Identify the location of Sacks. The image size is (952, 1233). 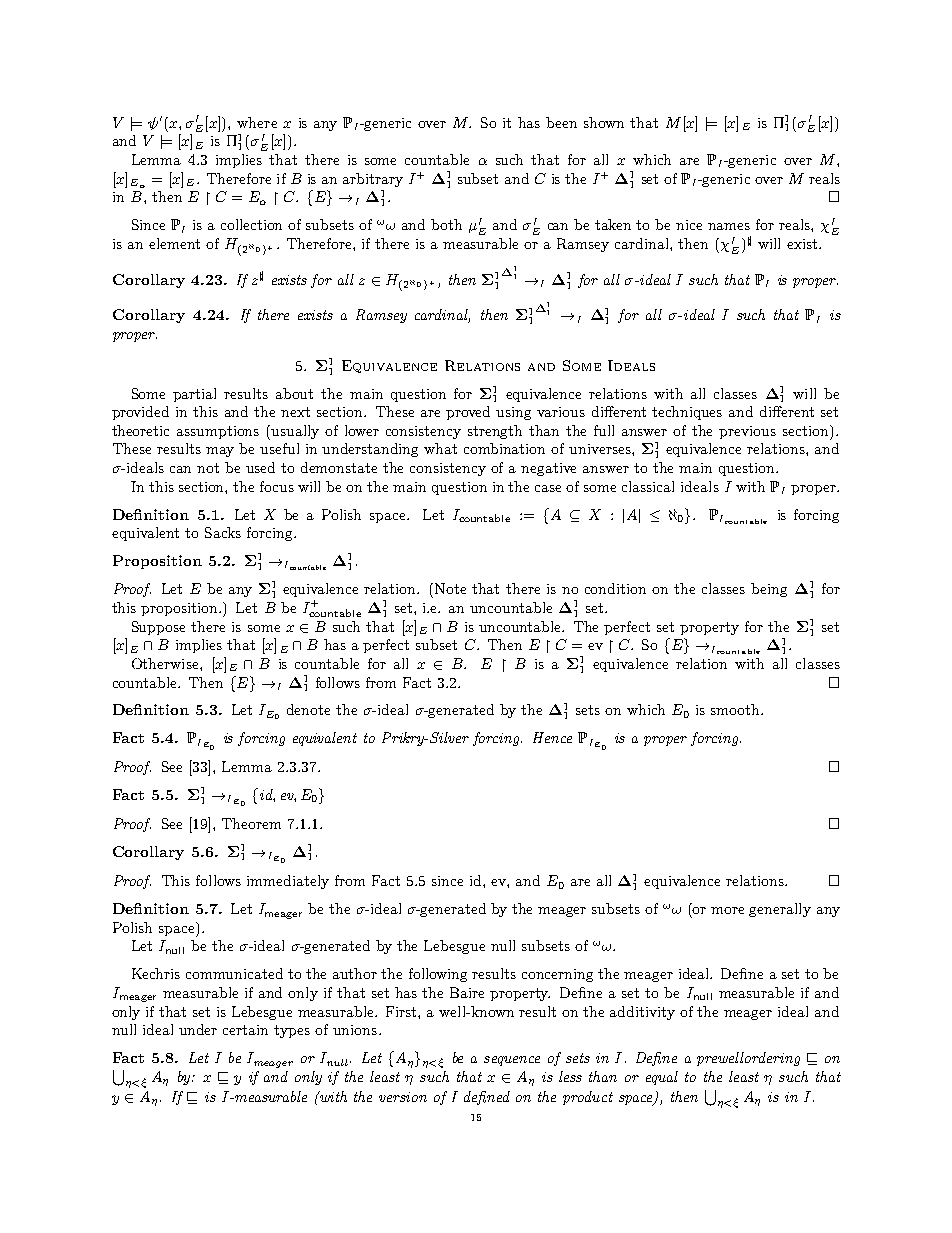
(223, 532).
